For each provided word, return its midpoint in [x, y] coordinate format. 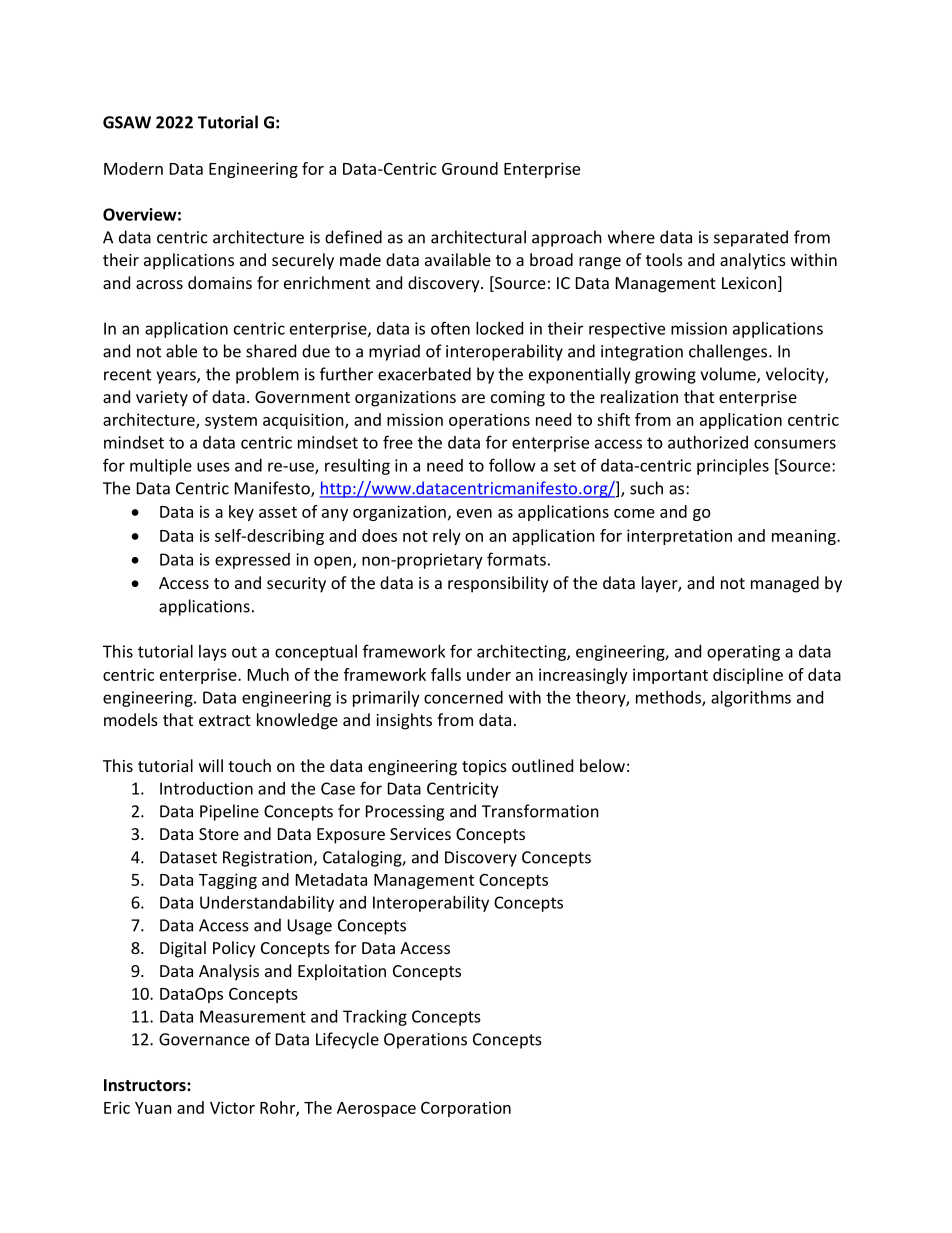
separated [751, 238]
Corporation [466, 1109]
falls [446, 674]
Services [420, 834]
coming [518, 399]
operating [743, 653]
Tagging [228, 881]
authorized [708, 442]
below [602, 765]
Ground [470, 168]
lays [213, 653]
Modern [133, 168]
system [231, 422]
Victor [232, 1107]
